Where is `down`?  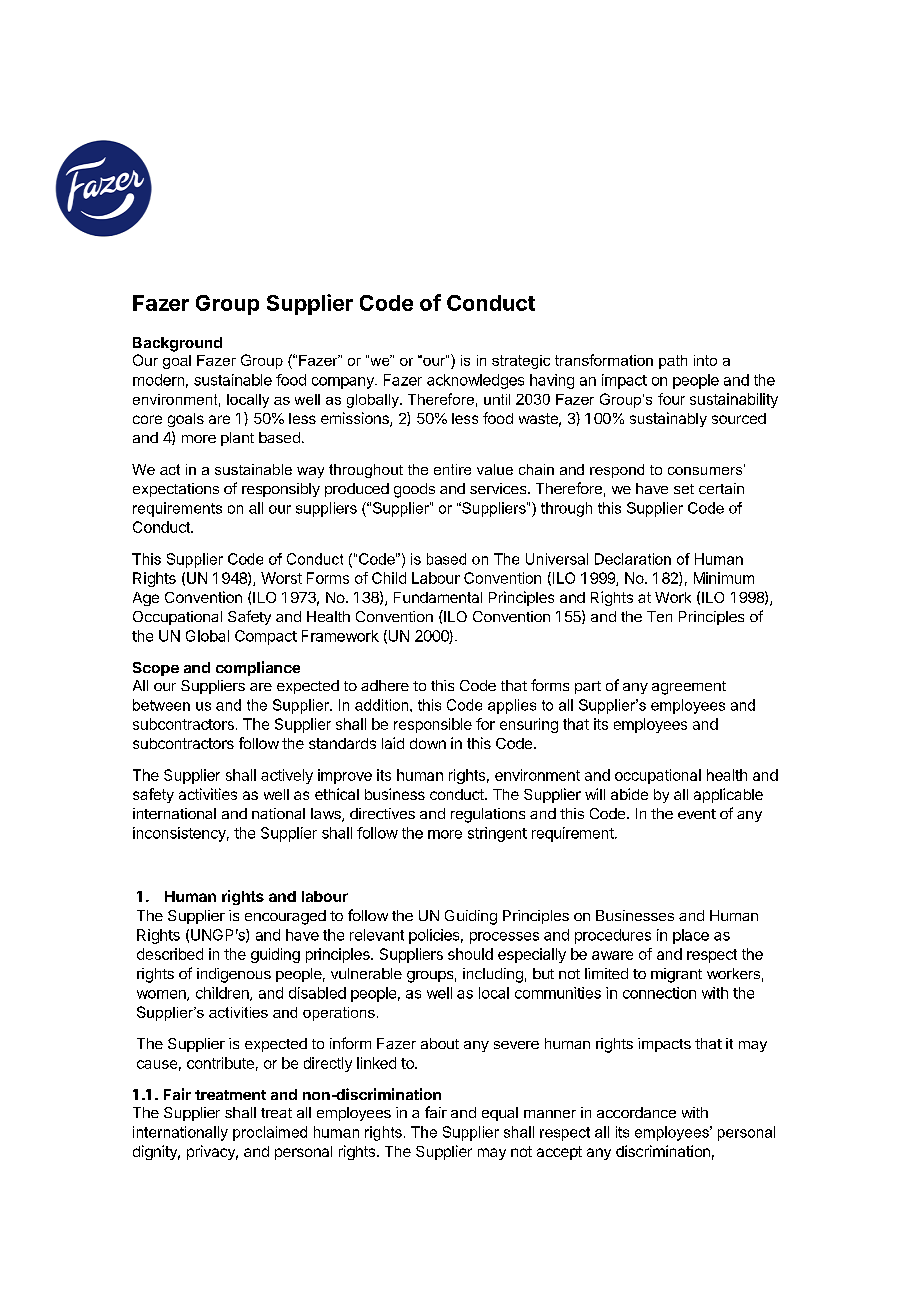 down is located at coordinates (428, 743).
